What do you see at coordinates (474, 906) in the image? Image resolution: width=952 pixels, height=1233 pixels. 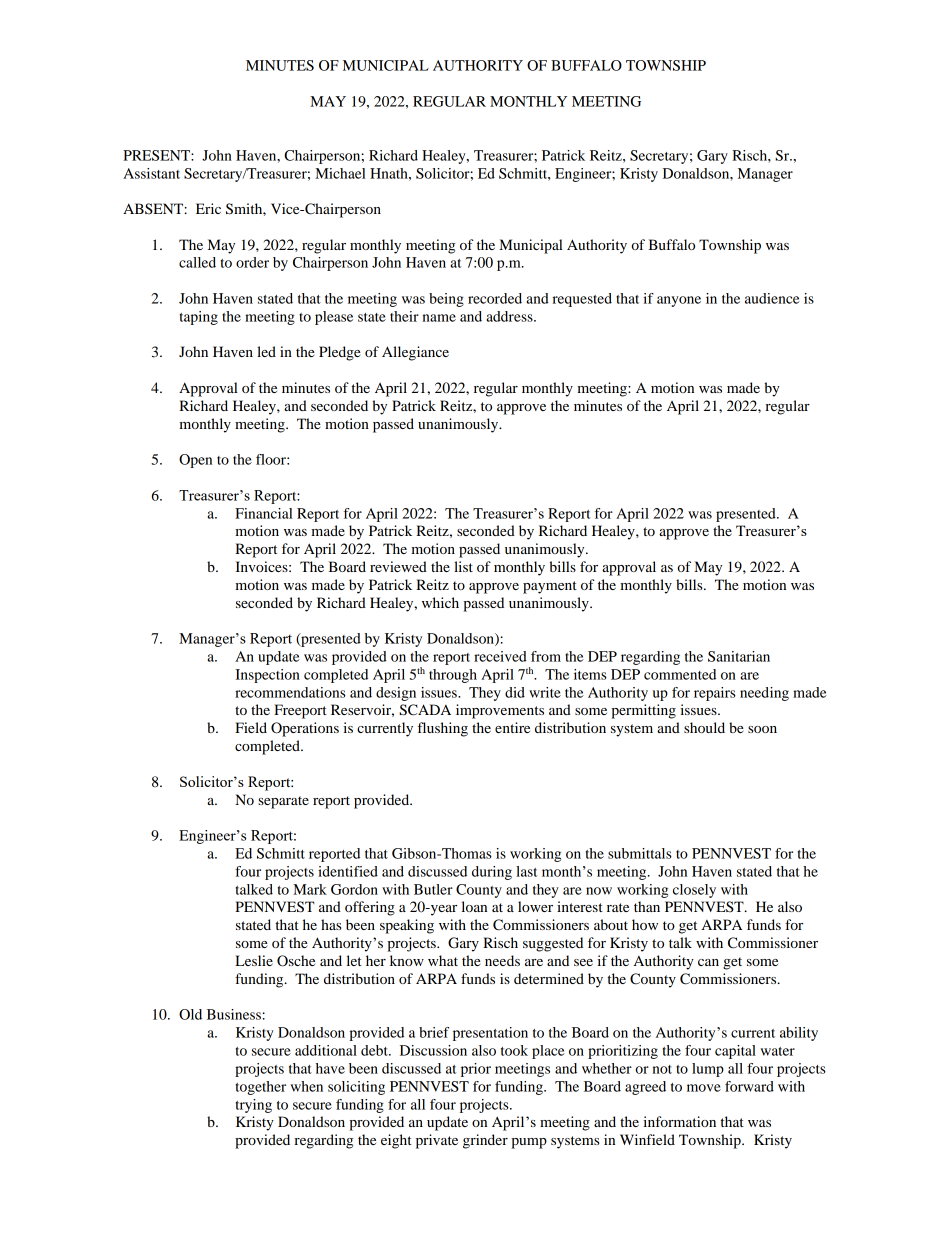 I see `loan` at bounding box center [474, 906].
